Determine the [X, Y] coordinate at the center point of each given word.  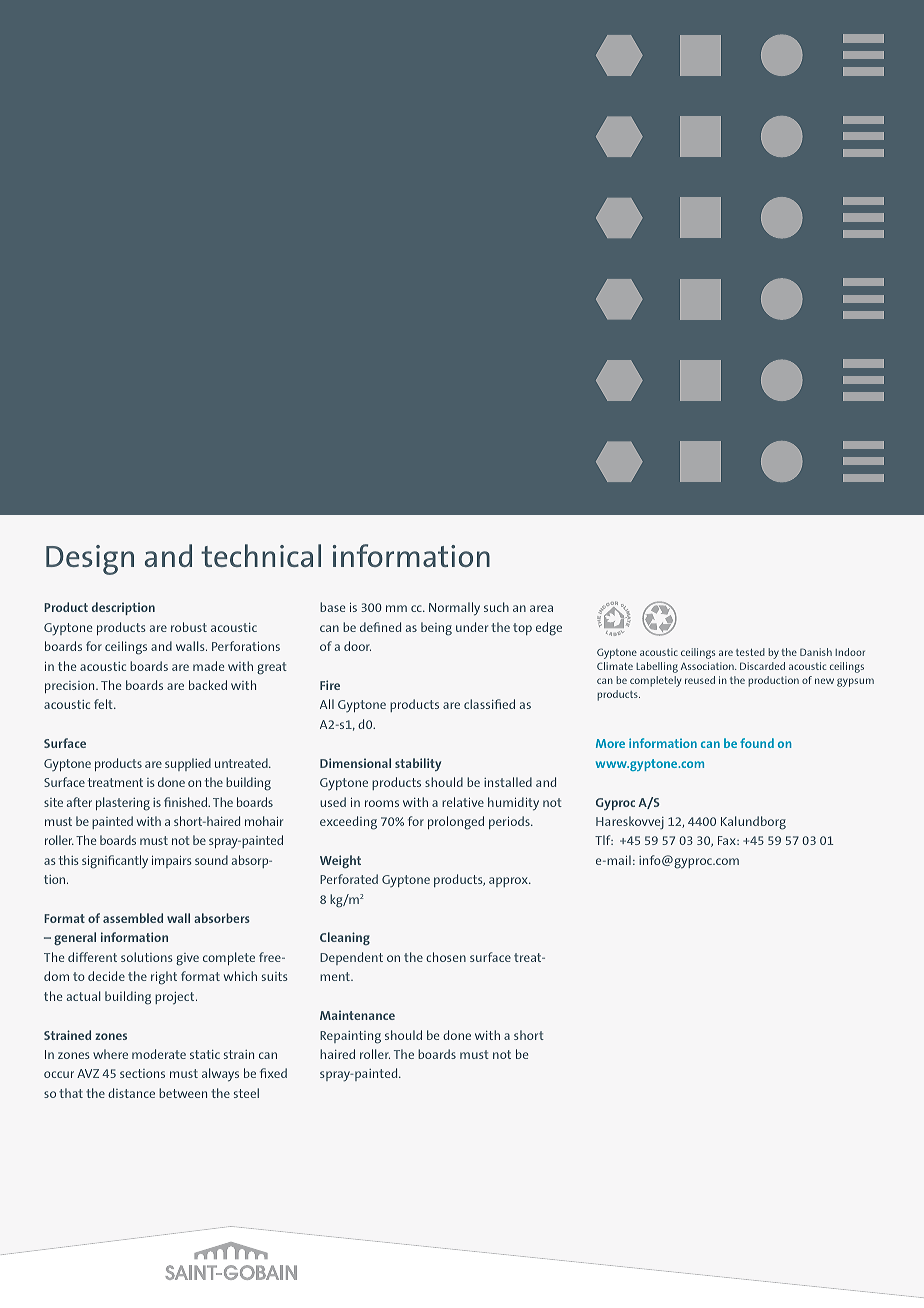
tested [750, 652]
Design [90, 560]
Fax [728, 840]
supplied [188, 764]
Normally [454, 609]
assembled [133, 918]
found [757, 743]
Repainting [350, 1037]
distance [131, 1093]
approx [509, 882]
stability [418, 764]
